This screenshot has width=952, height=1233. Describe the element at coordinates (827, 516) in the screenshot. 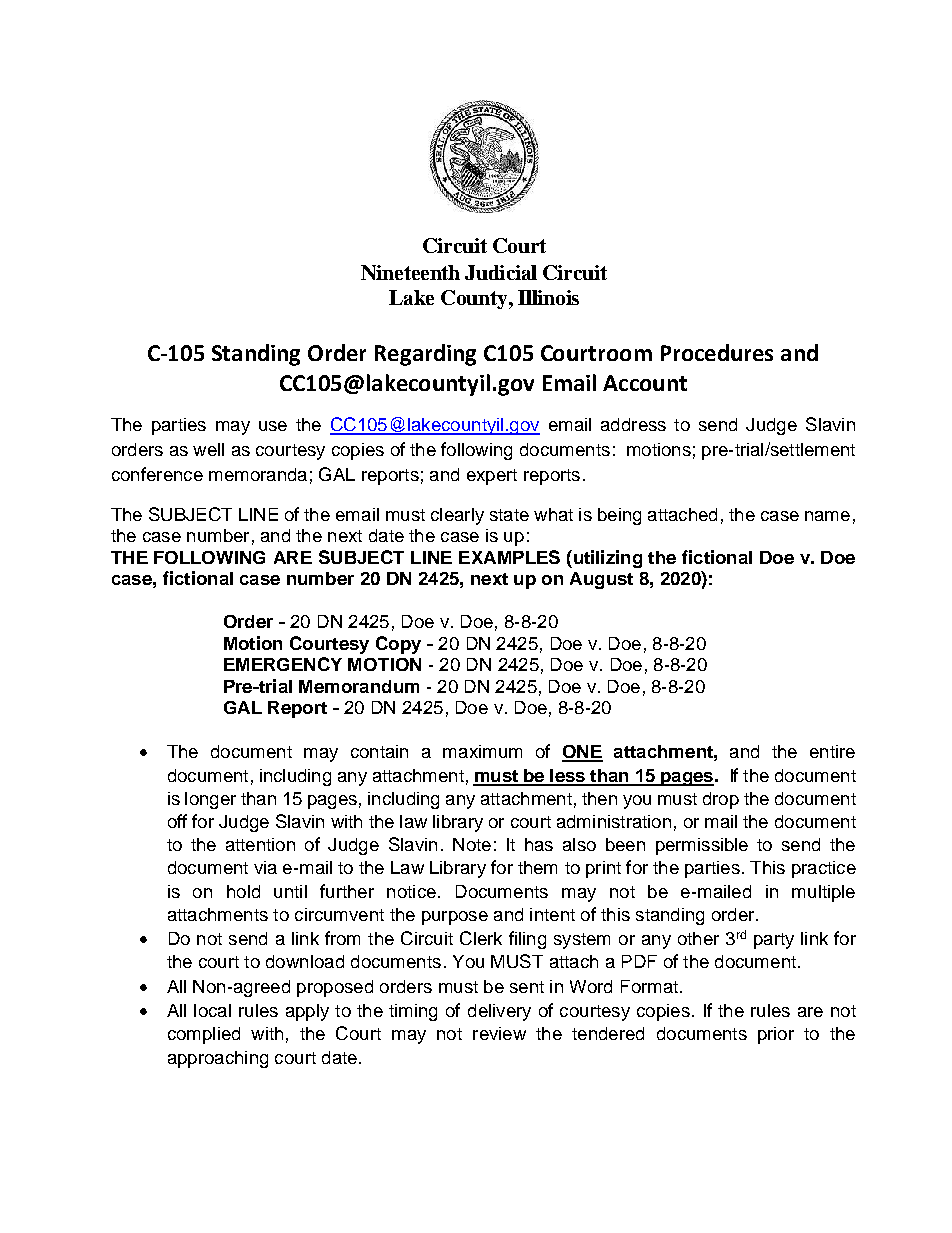

I see `name` at that location.
